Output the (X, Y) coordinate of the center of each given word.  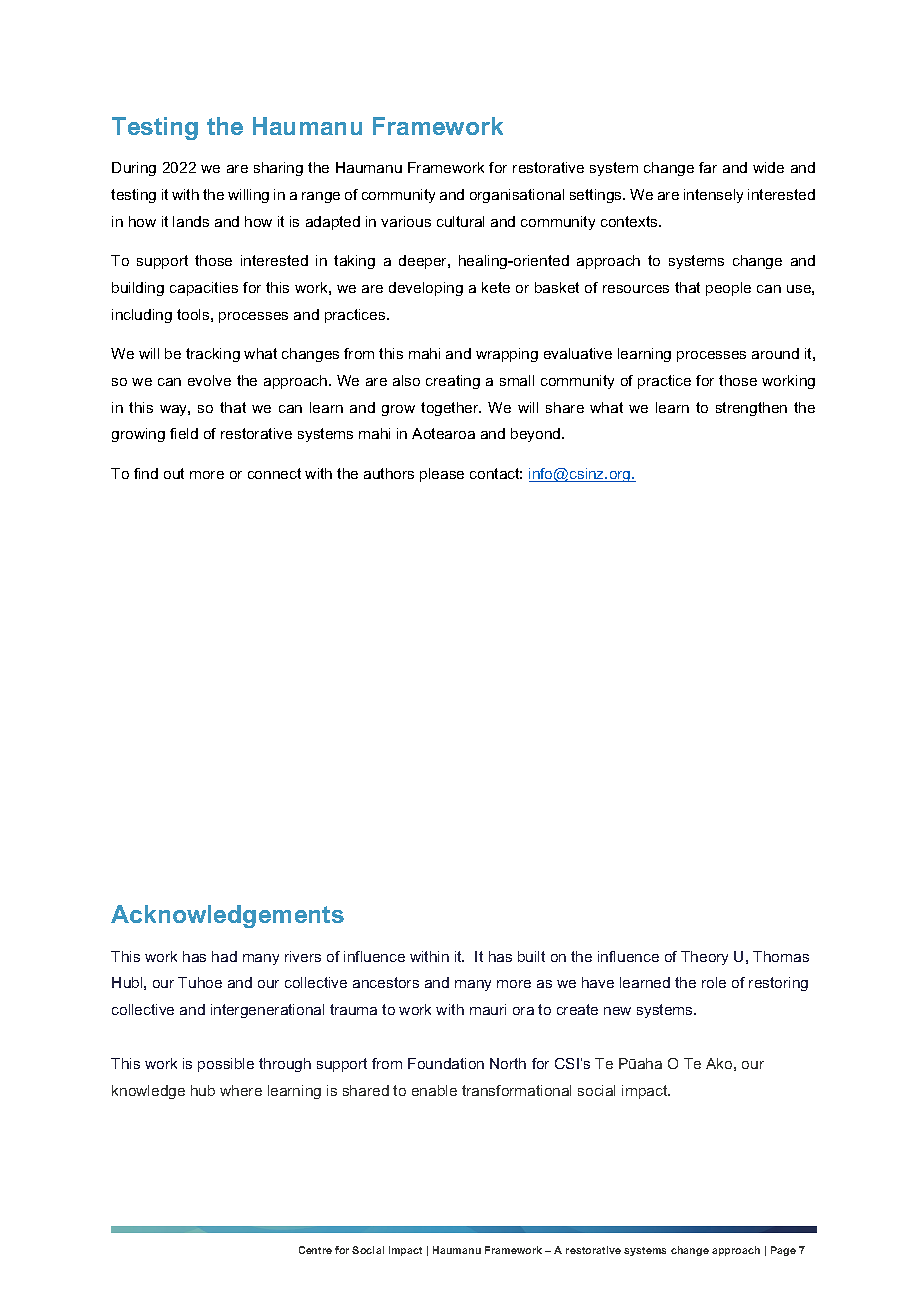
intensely (713, 196)
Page (783, 1251)
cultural (460, 221)
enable (434, 1090)
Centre (315, 1250)
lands (191, 221)
